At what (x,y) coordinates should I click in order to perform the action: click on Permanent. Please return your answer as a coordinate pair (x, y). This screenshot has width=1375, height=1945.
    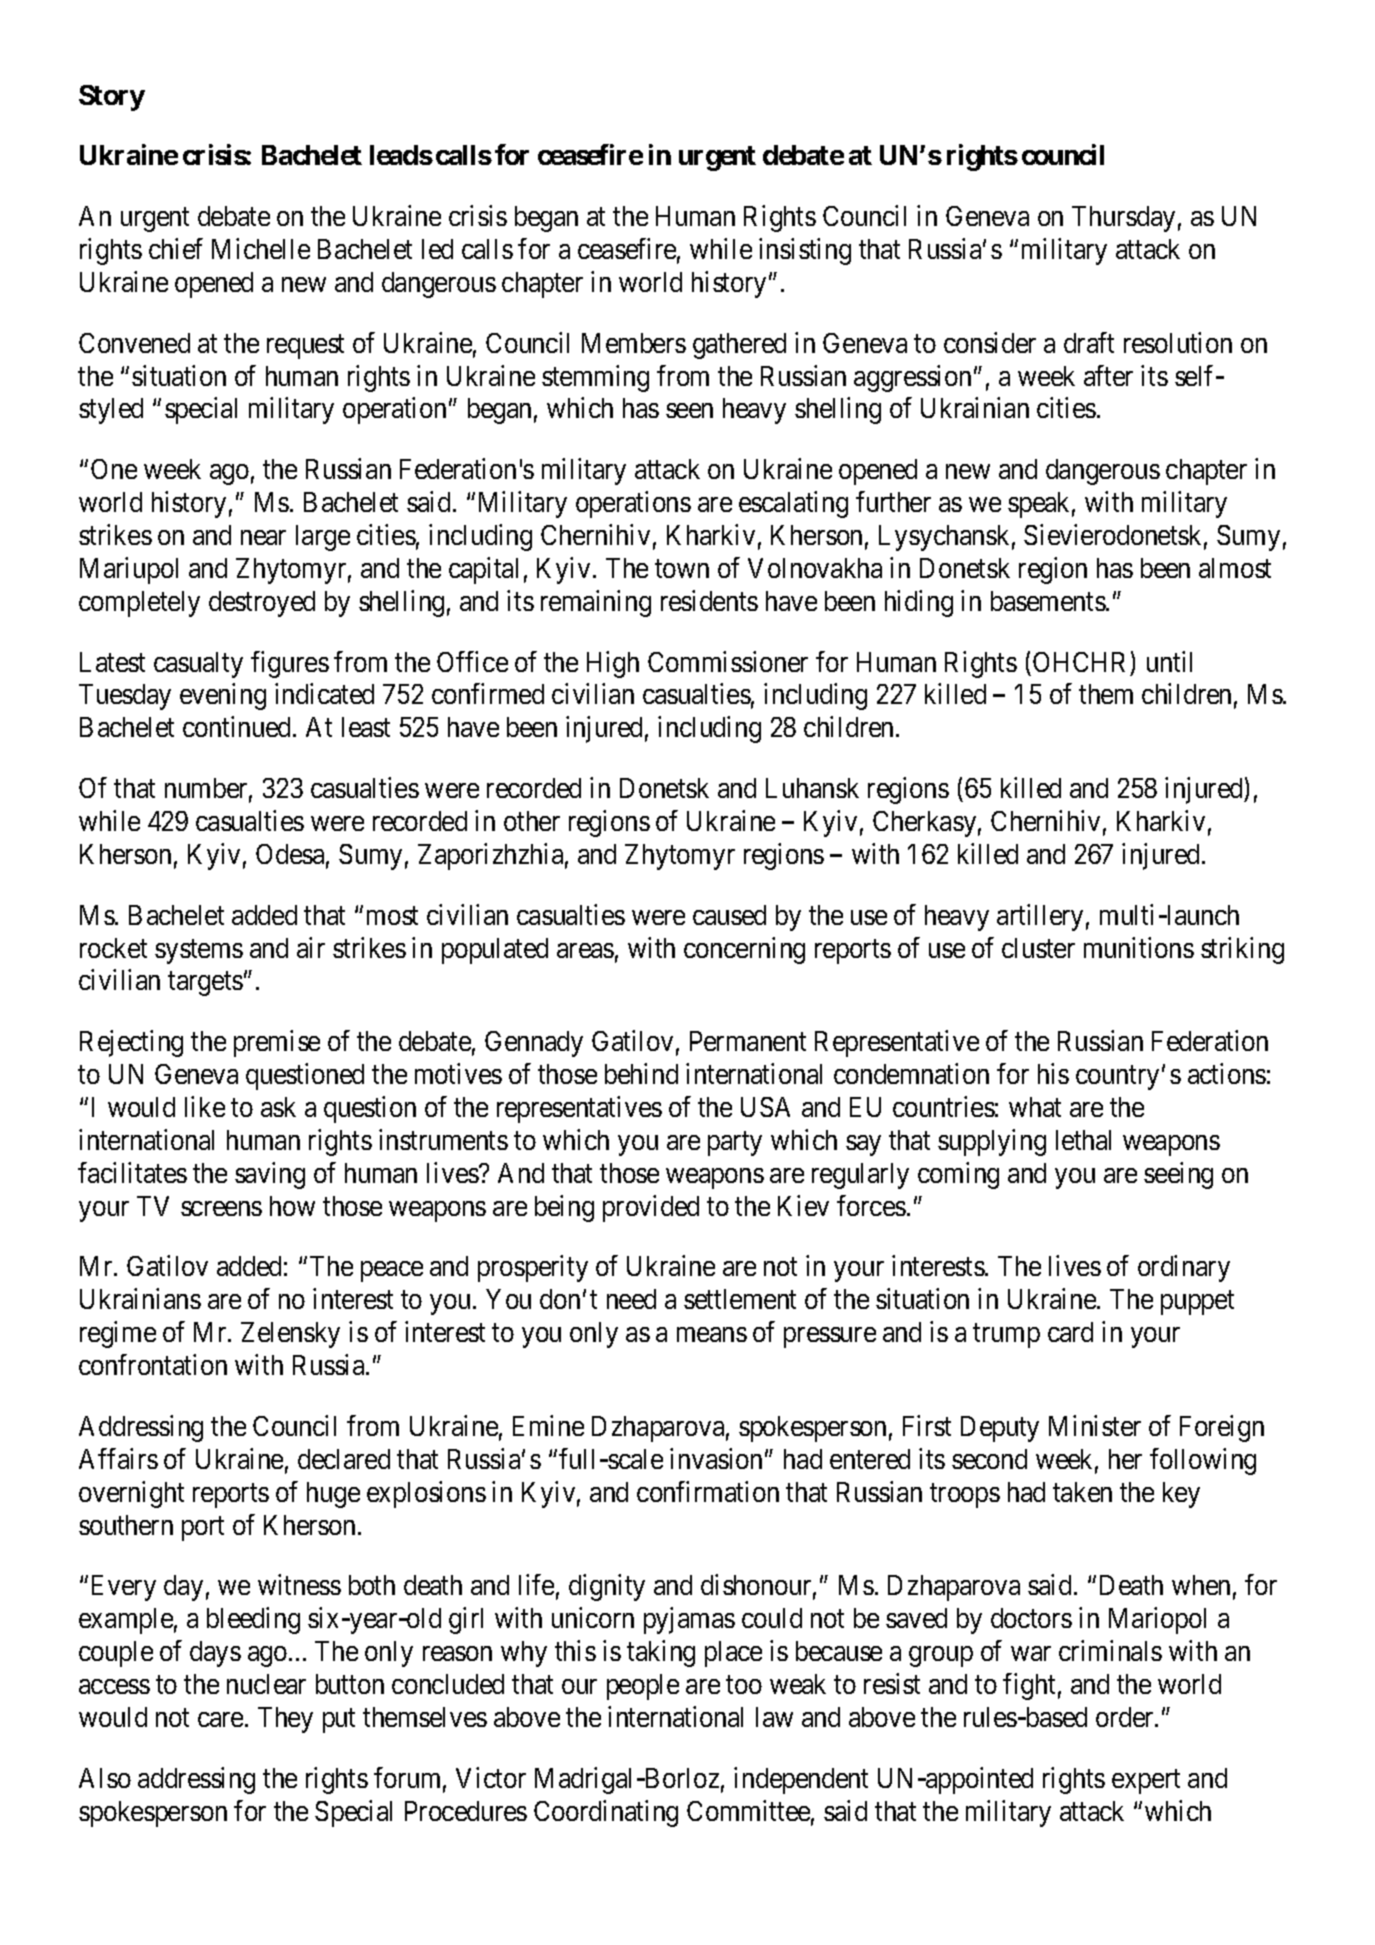
    Looking at the image, I should click on (748, 1041).
